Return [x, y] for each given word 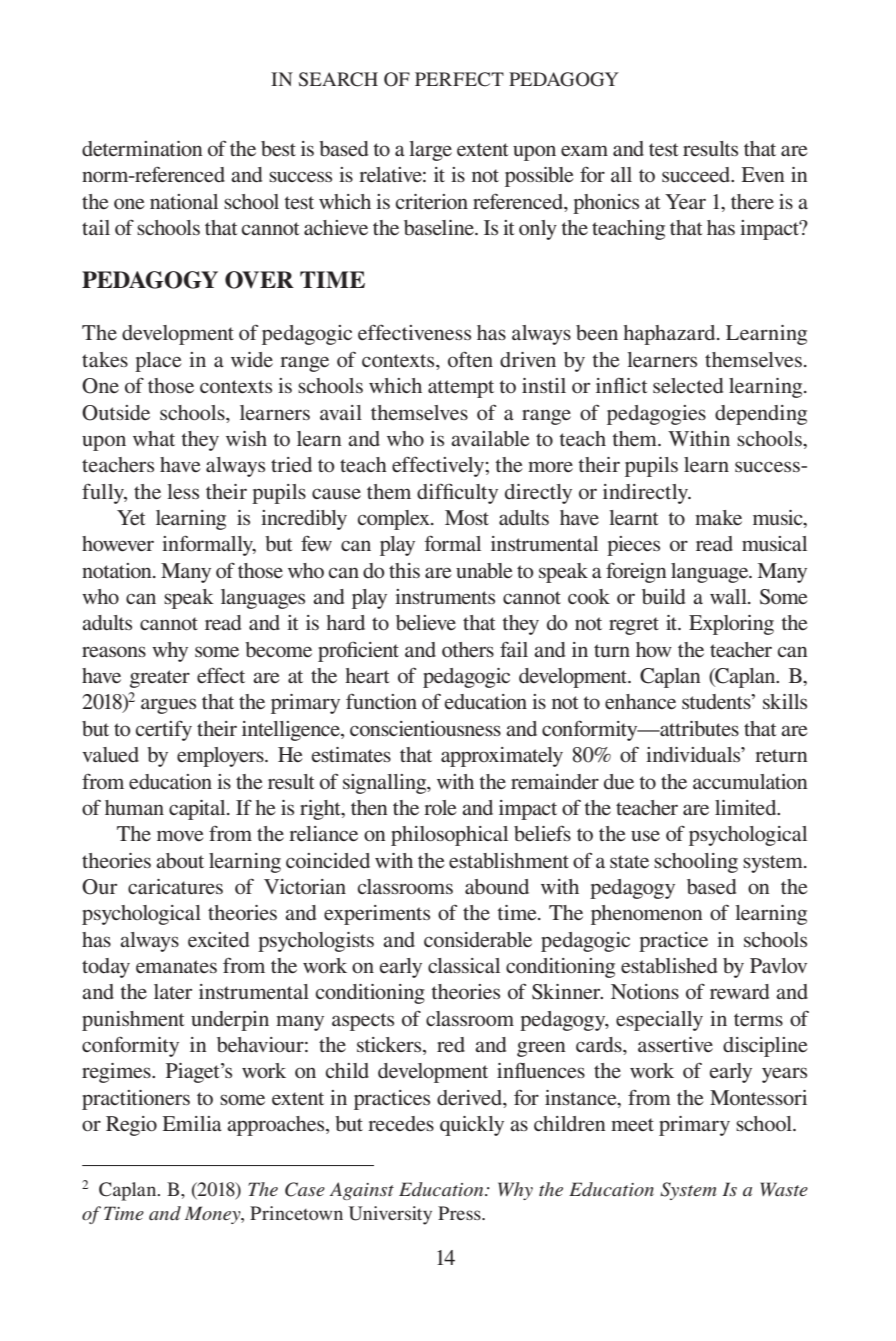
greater [160, 679]
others [468, 649]
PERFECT [459, 79]
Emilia [192, 1123]
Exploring [731, 625]
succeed [697, 174]
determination [142, 148]
